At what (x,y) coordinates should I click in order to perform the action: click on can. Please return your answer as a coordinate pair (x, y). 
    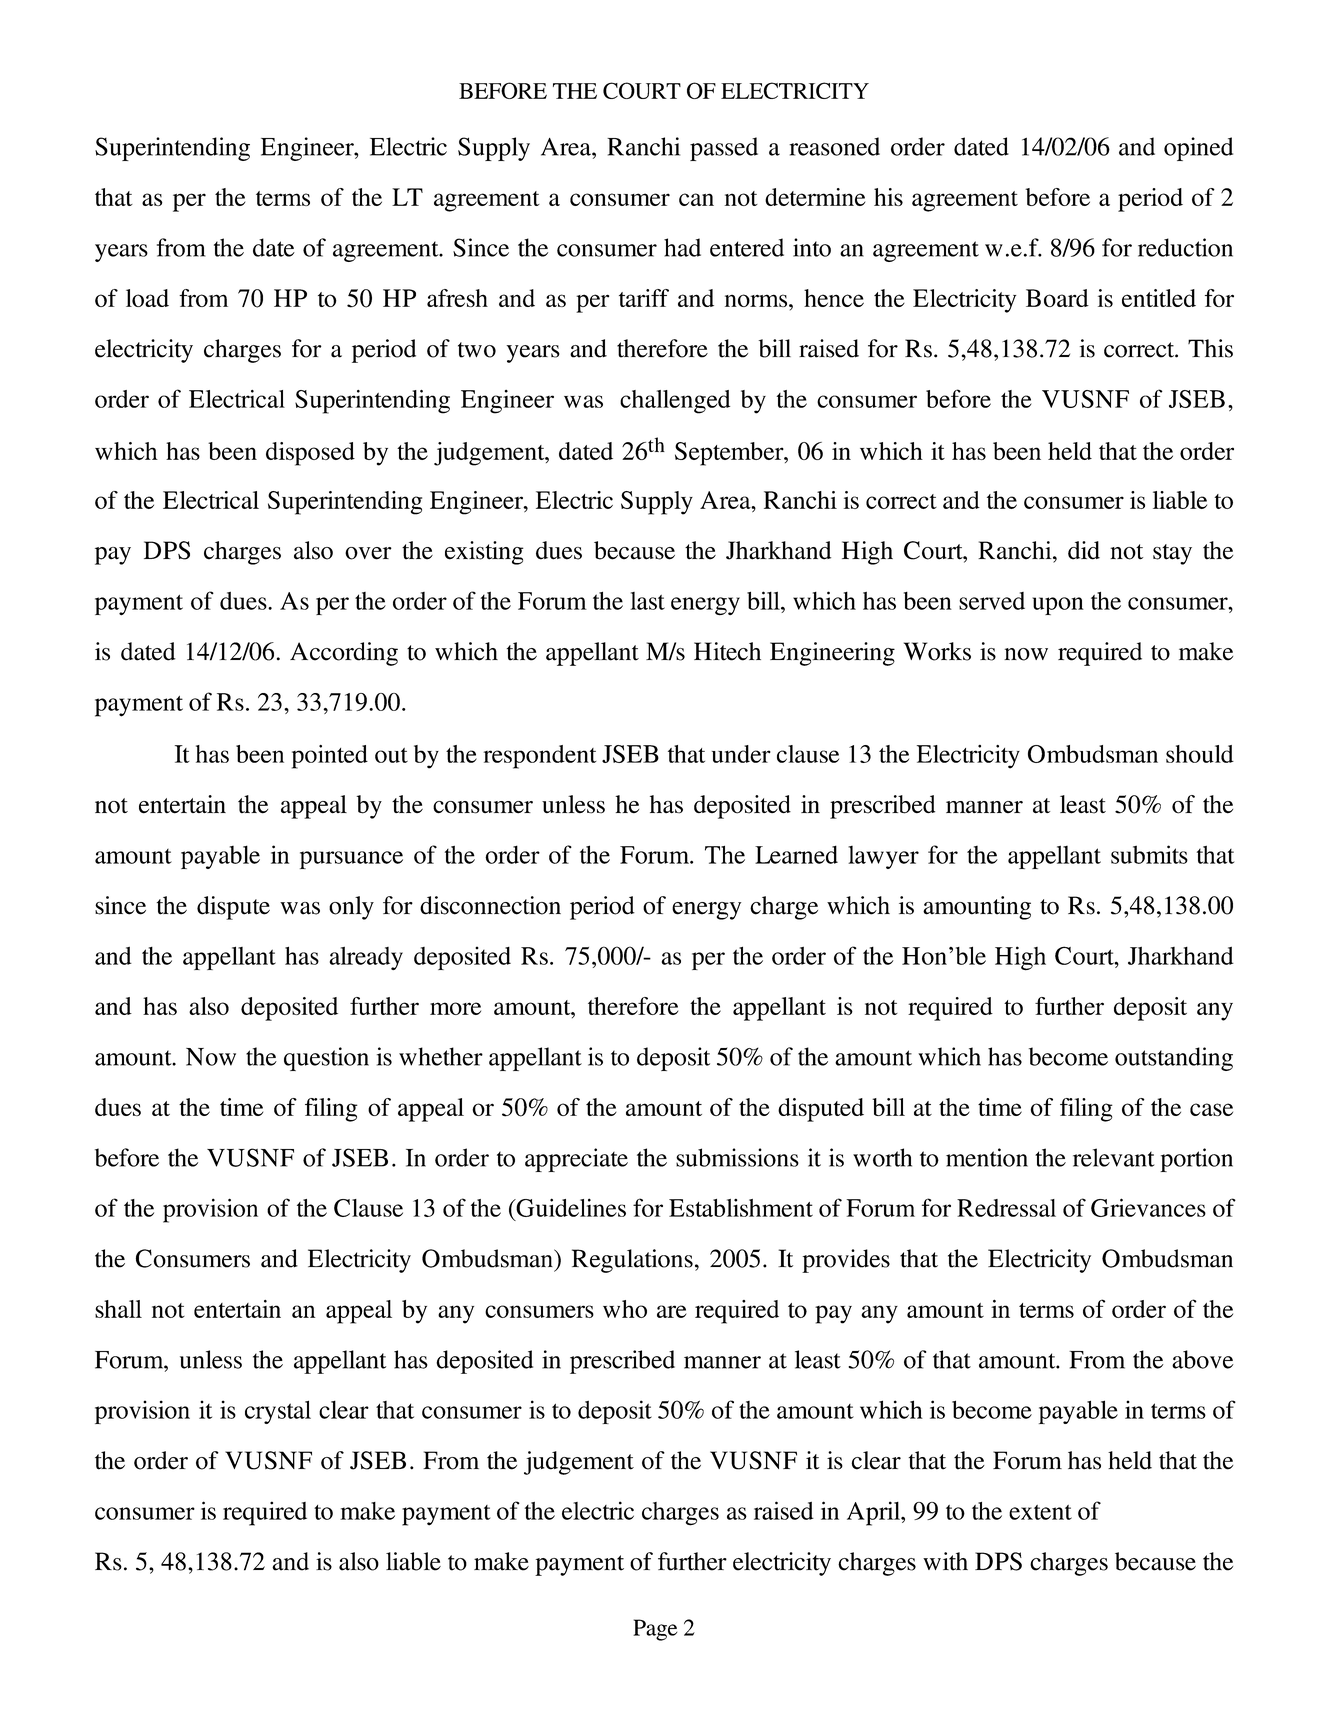
    Looking at the image, I should click on (696, 199).
